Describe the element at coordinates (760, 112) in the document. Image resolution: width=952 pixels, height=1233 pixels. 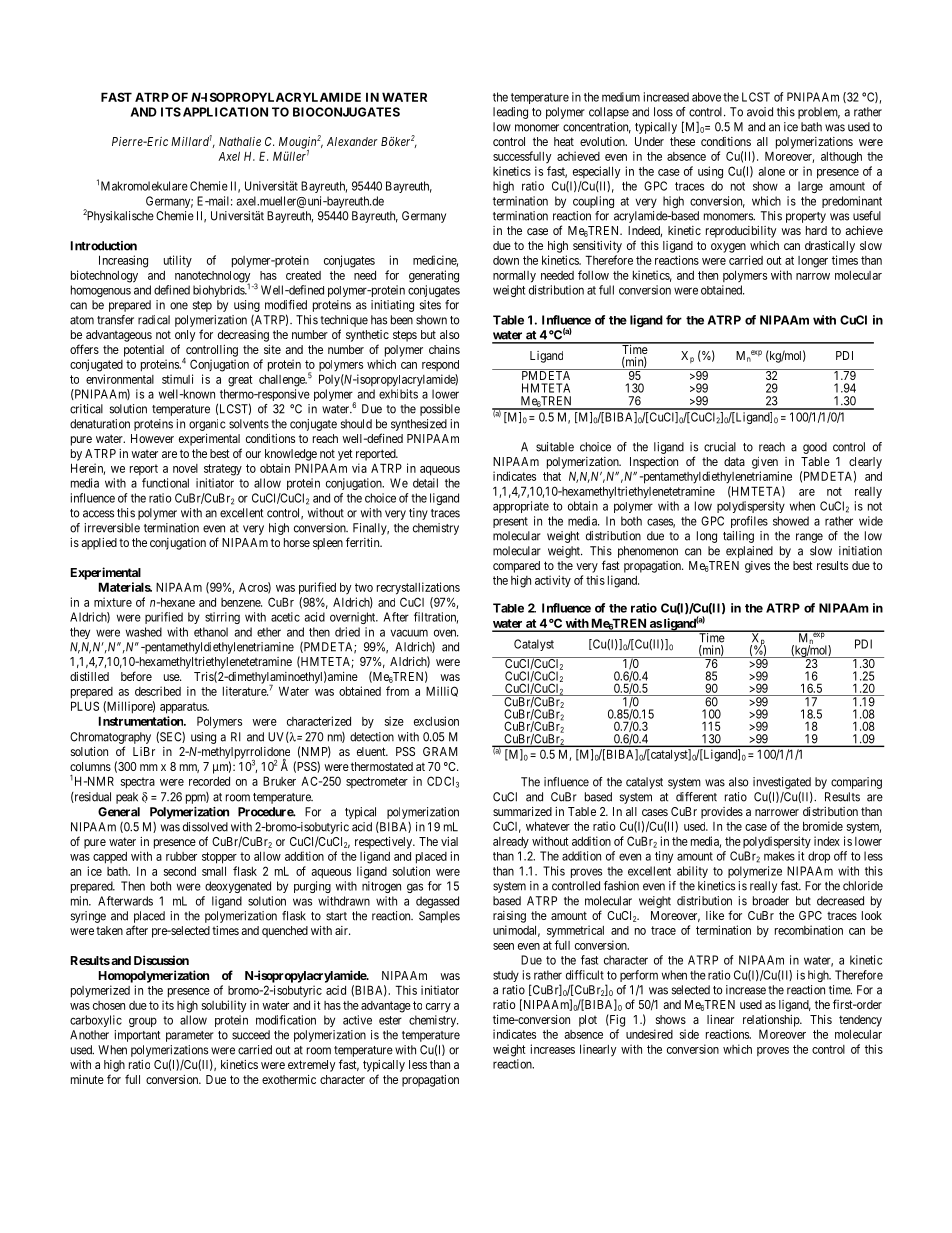
I see `avoid` at that location.
